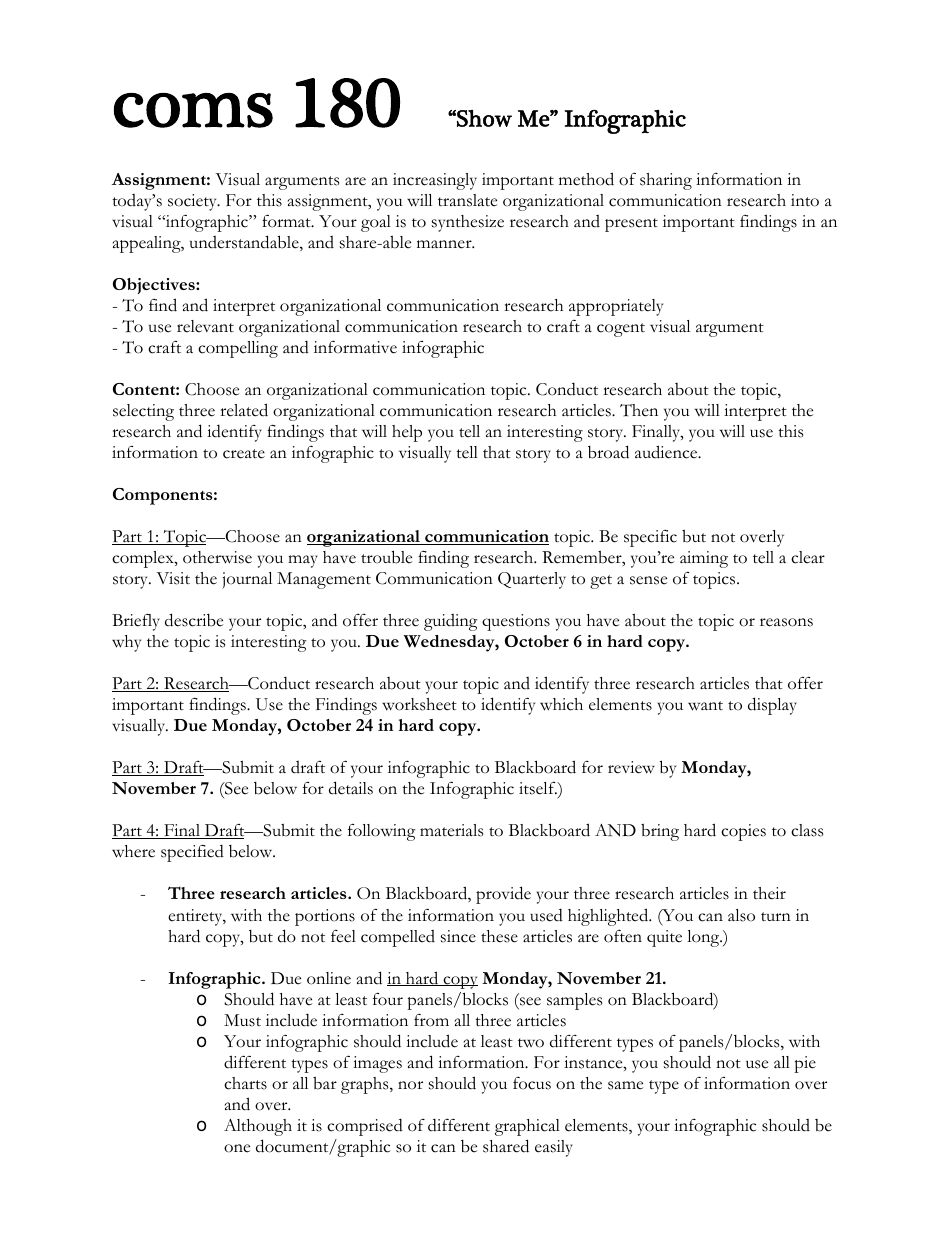  I want to click on Although, so click(258, 1127).
